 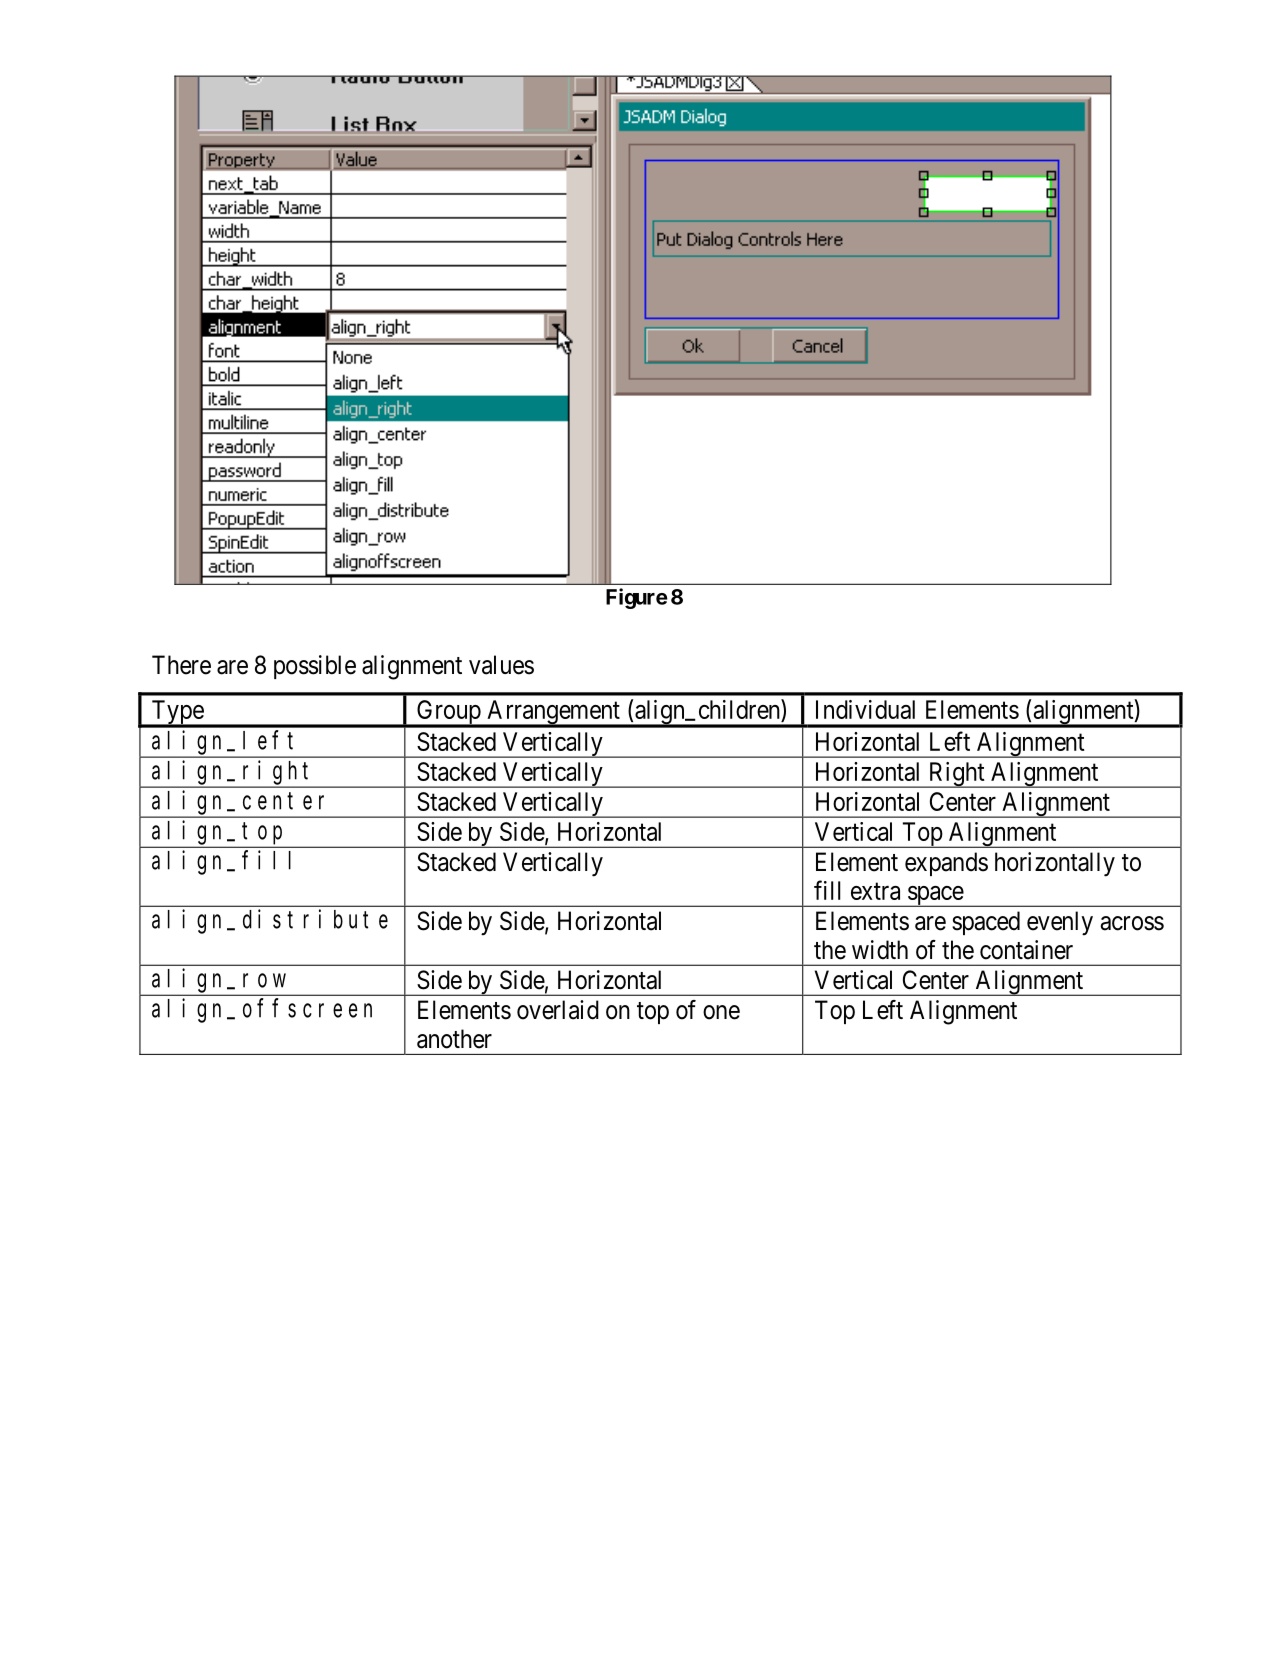 What do you see at coordinates (1060, 923) in the image?
I see `evenly` at bounding box center [1060, 923].
